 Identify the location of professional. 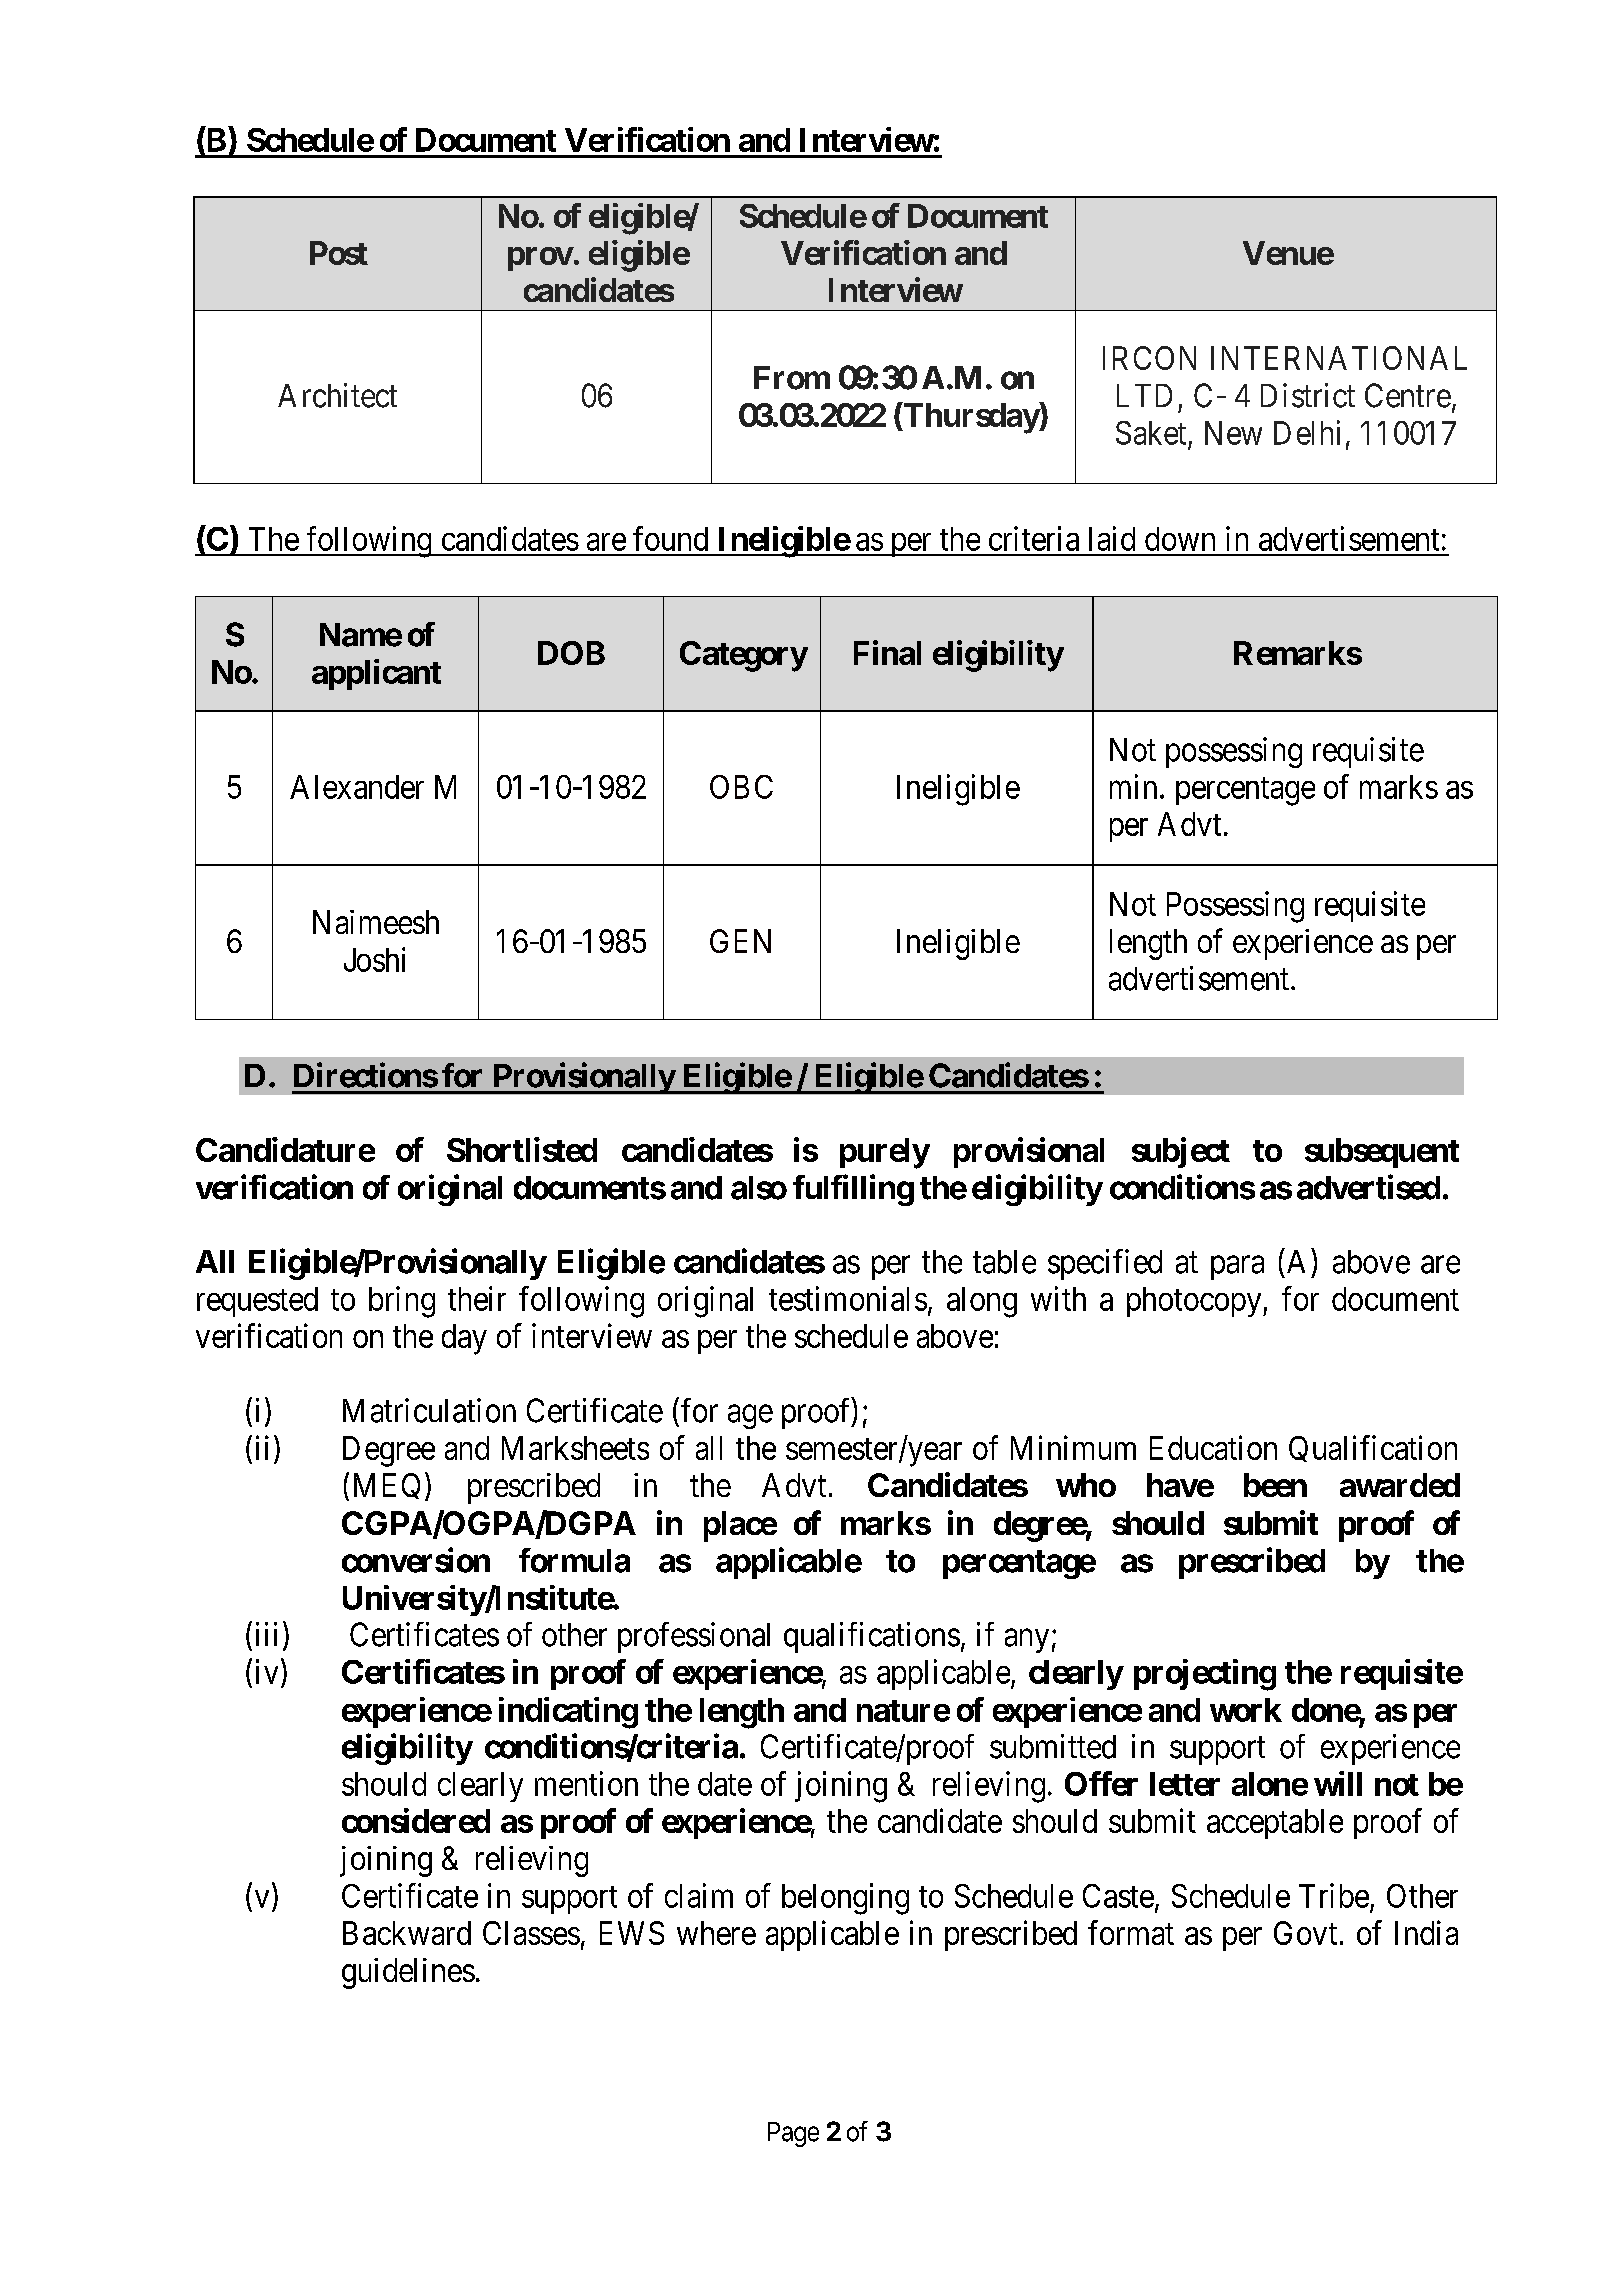
(694, 1637).
